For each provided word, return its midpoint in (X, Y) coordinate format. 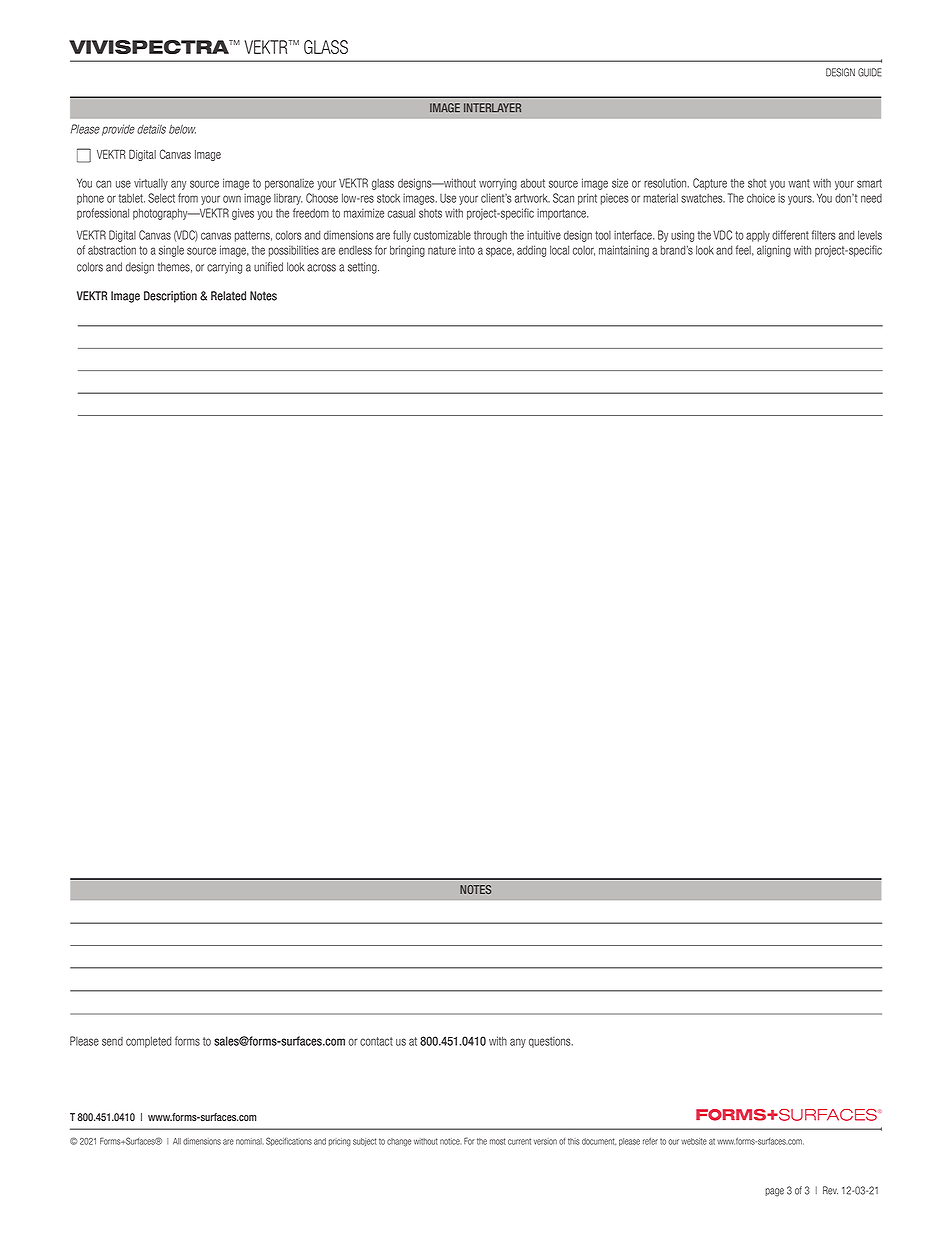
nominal (250, 1141)
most (498, 1141)
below (182, 129)
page (774, 1192)
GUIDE (869, 72)
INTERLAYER (492, 107)
